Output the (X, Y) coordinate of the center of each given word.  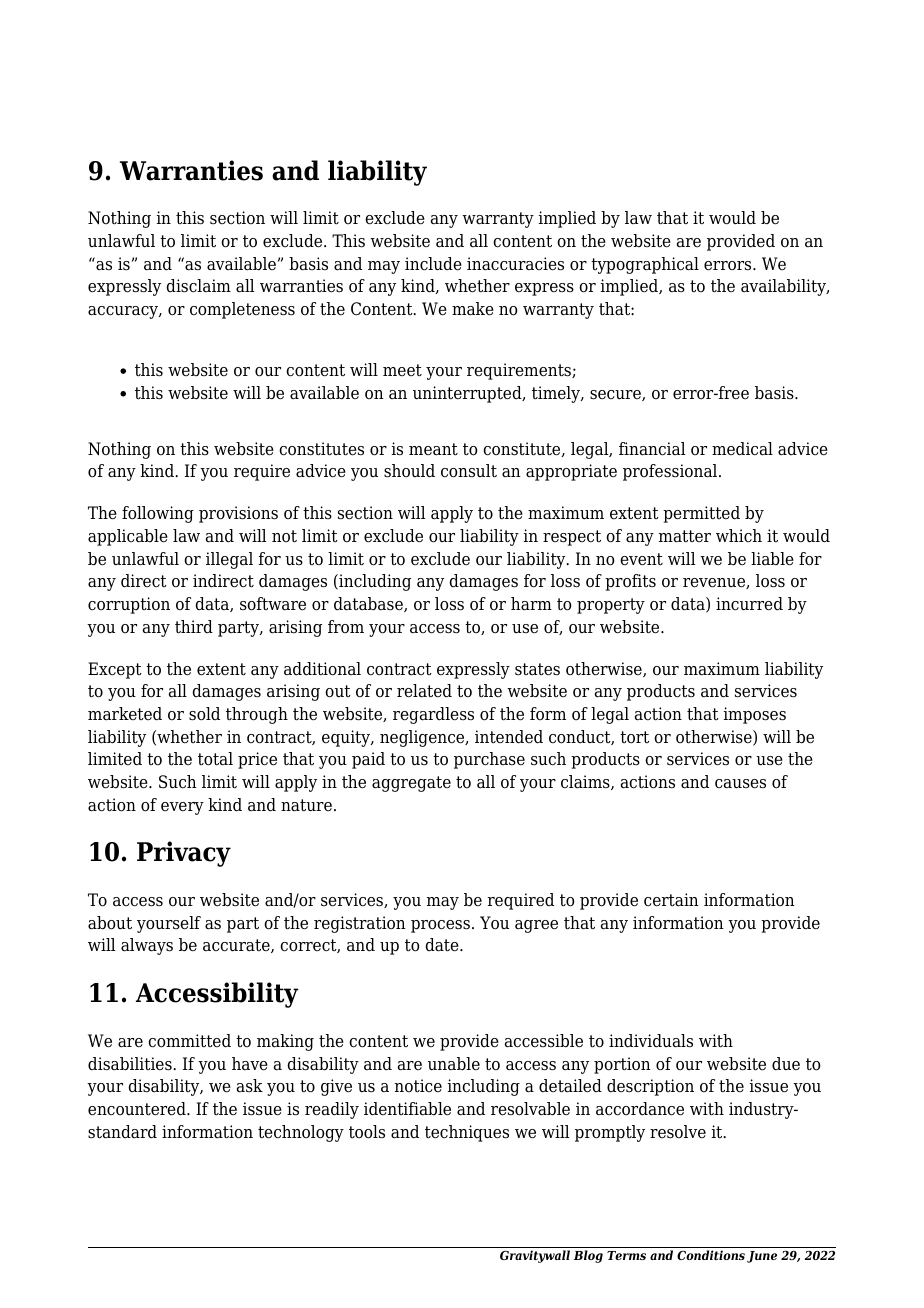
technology (301, 1133)
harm (531, 604)
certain (671, 900)
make (473, 309)
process (440, 926)
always (147, 946)
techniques (467, 1133)
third (194, 627)
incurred (749, 604)
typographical (645, 265)
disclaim (198, 286)
